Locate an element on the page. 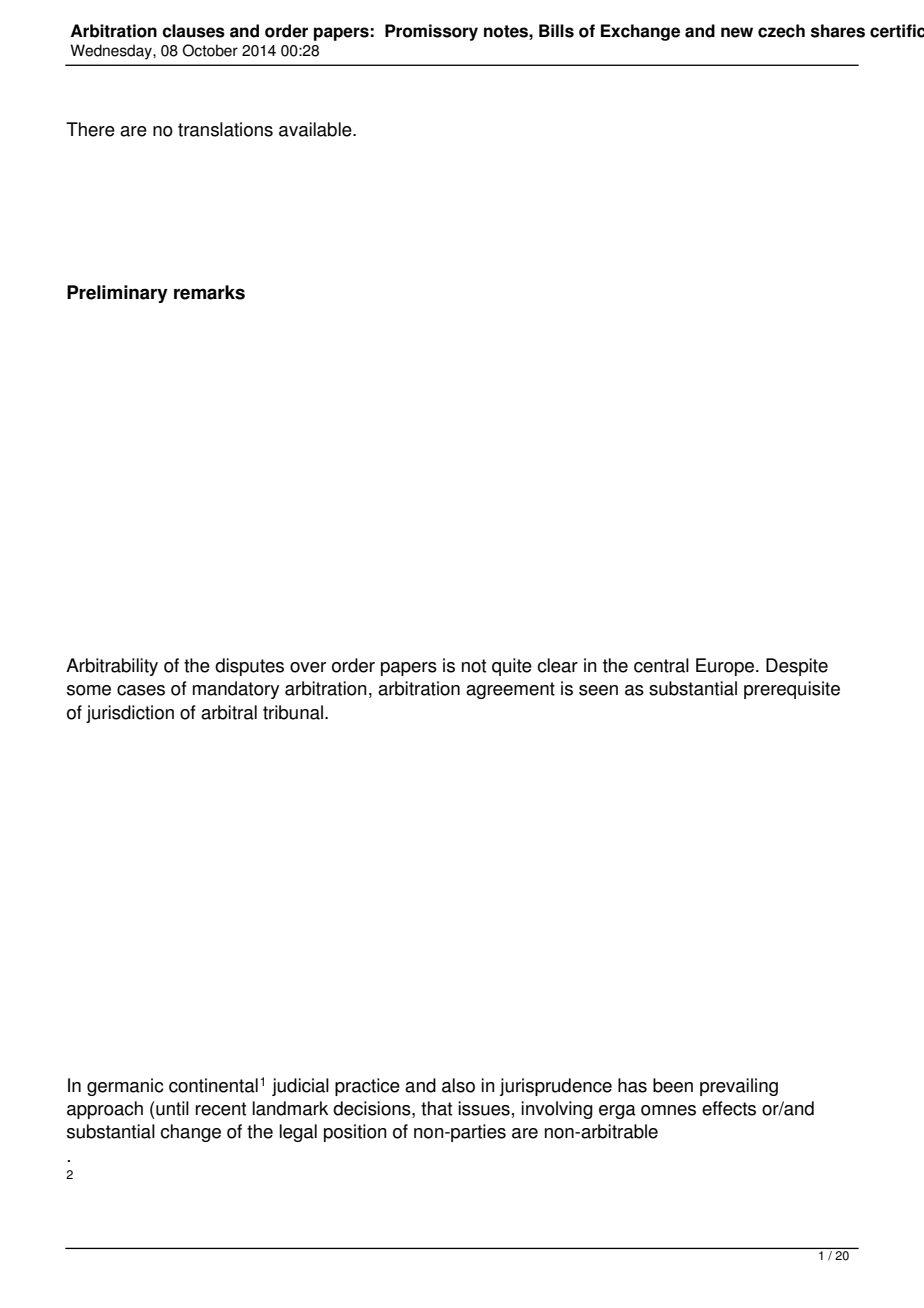 The image size is (924, 1308). Promissory is located at coordinates (431, 32).
